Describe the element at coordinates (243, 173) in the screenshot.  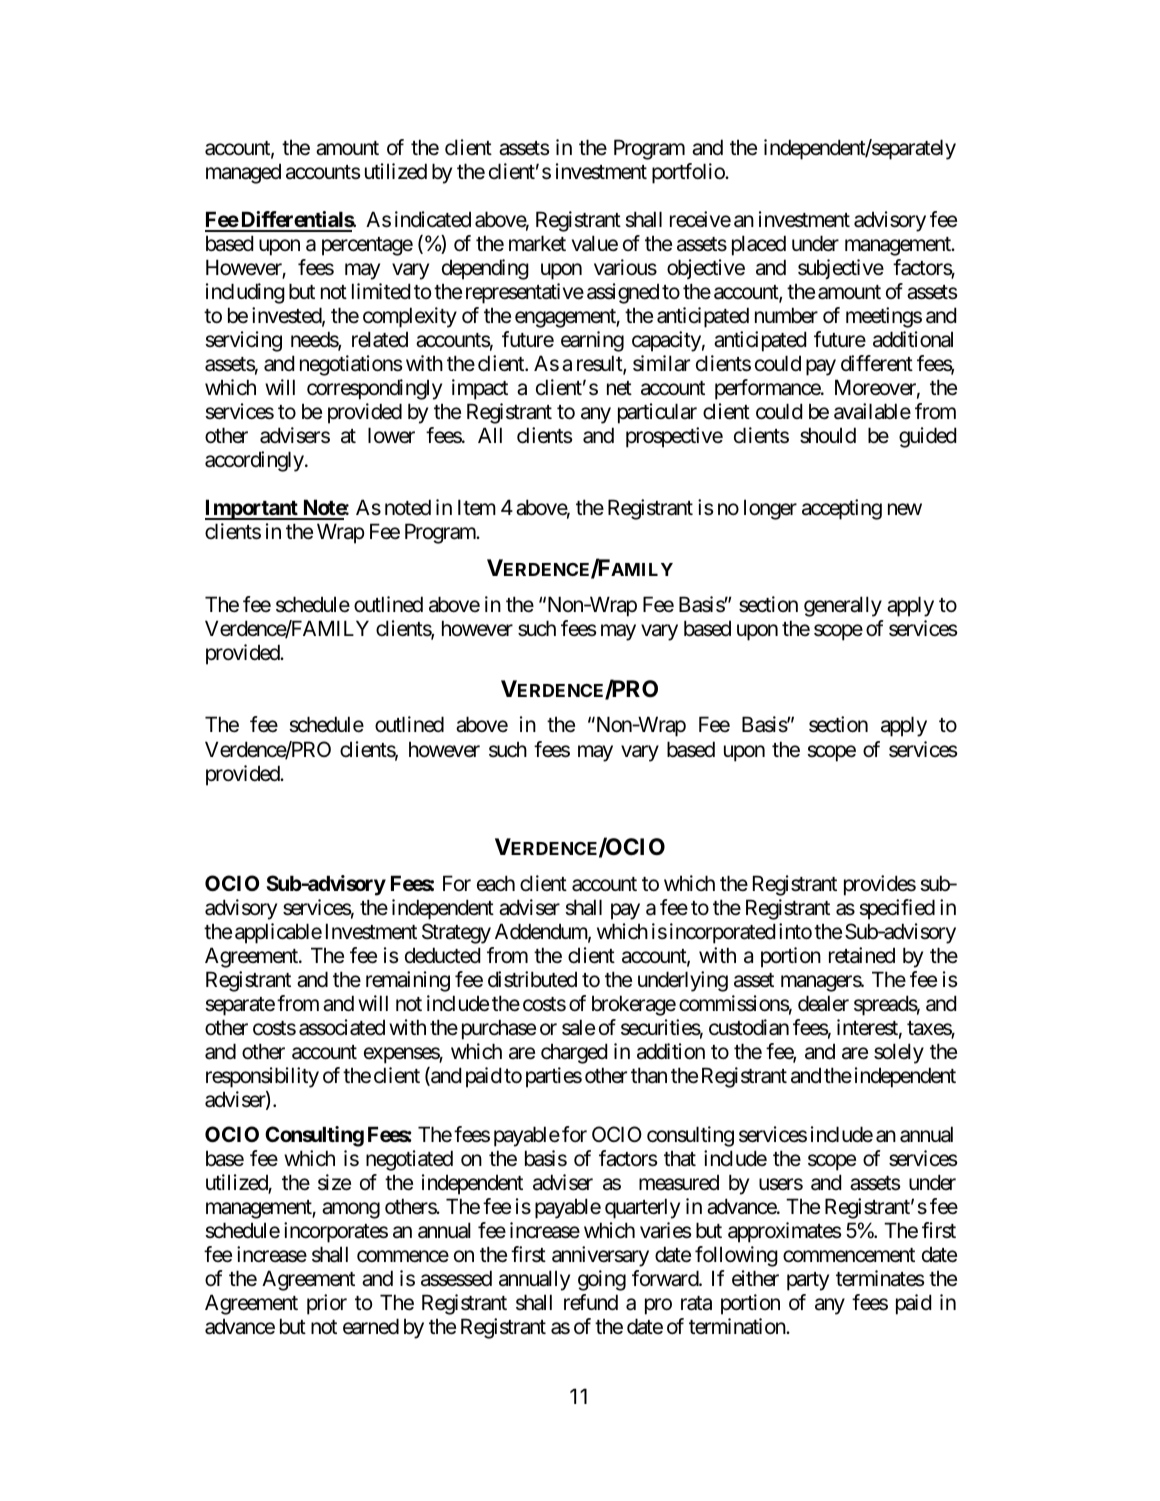
I see `managed` at that location.
